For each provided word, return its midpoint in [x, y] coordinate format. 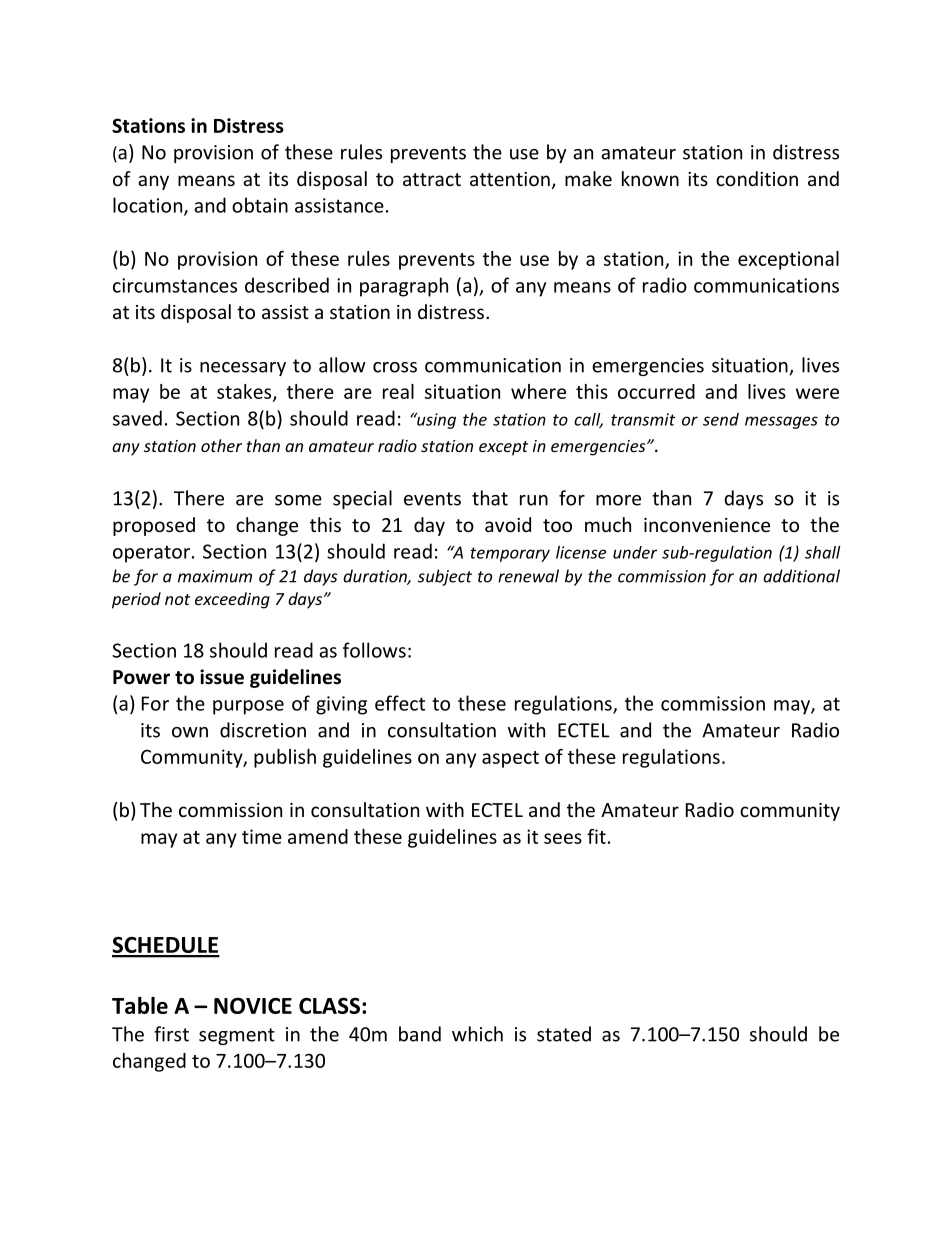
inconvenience [707, 525]
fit [596, 836]
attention [510, 179]
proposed [154, 526]
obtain [260, 205]
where [538, 391]
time [262, 836]
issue [222, 677]
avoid [508, 524]
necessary [243, 369]
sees [563, 838]
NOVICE [253, 1006]
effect [400, 703]
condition [757, 178]
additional [801, 576]
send [721, 419]
